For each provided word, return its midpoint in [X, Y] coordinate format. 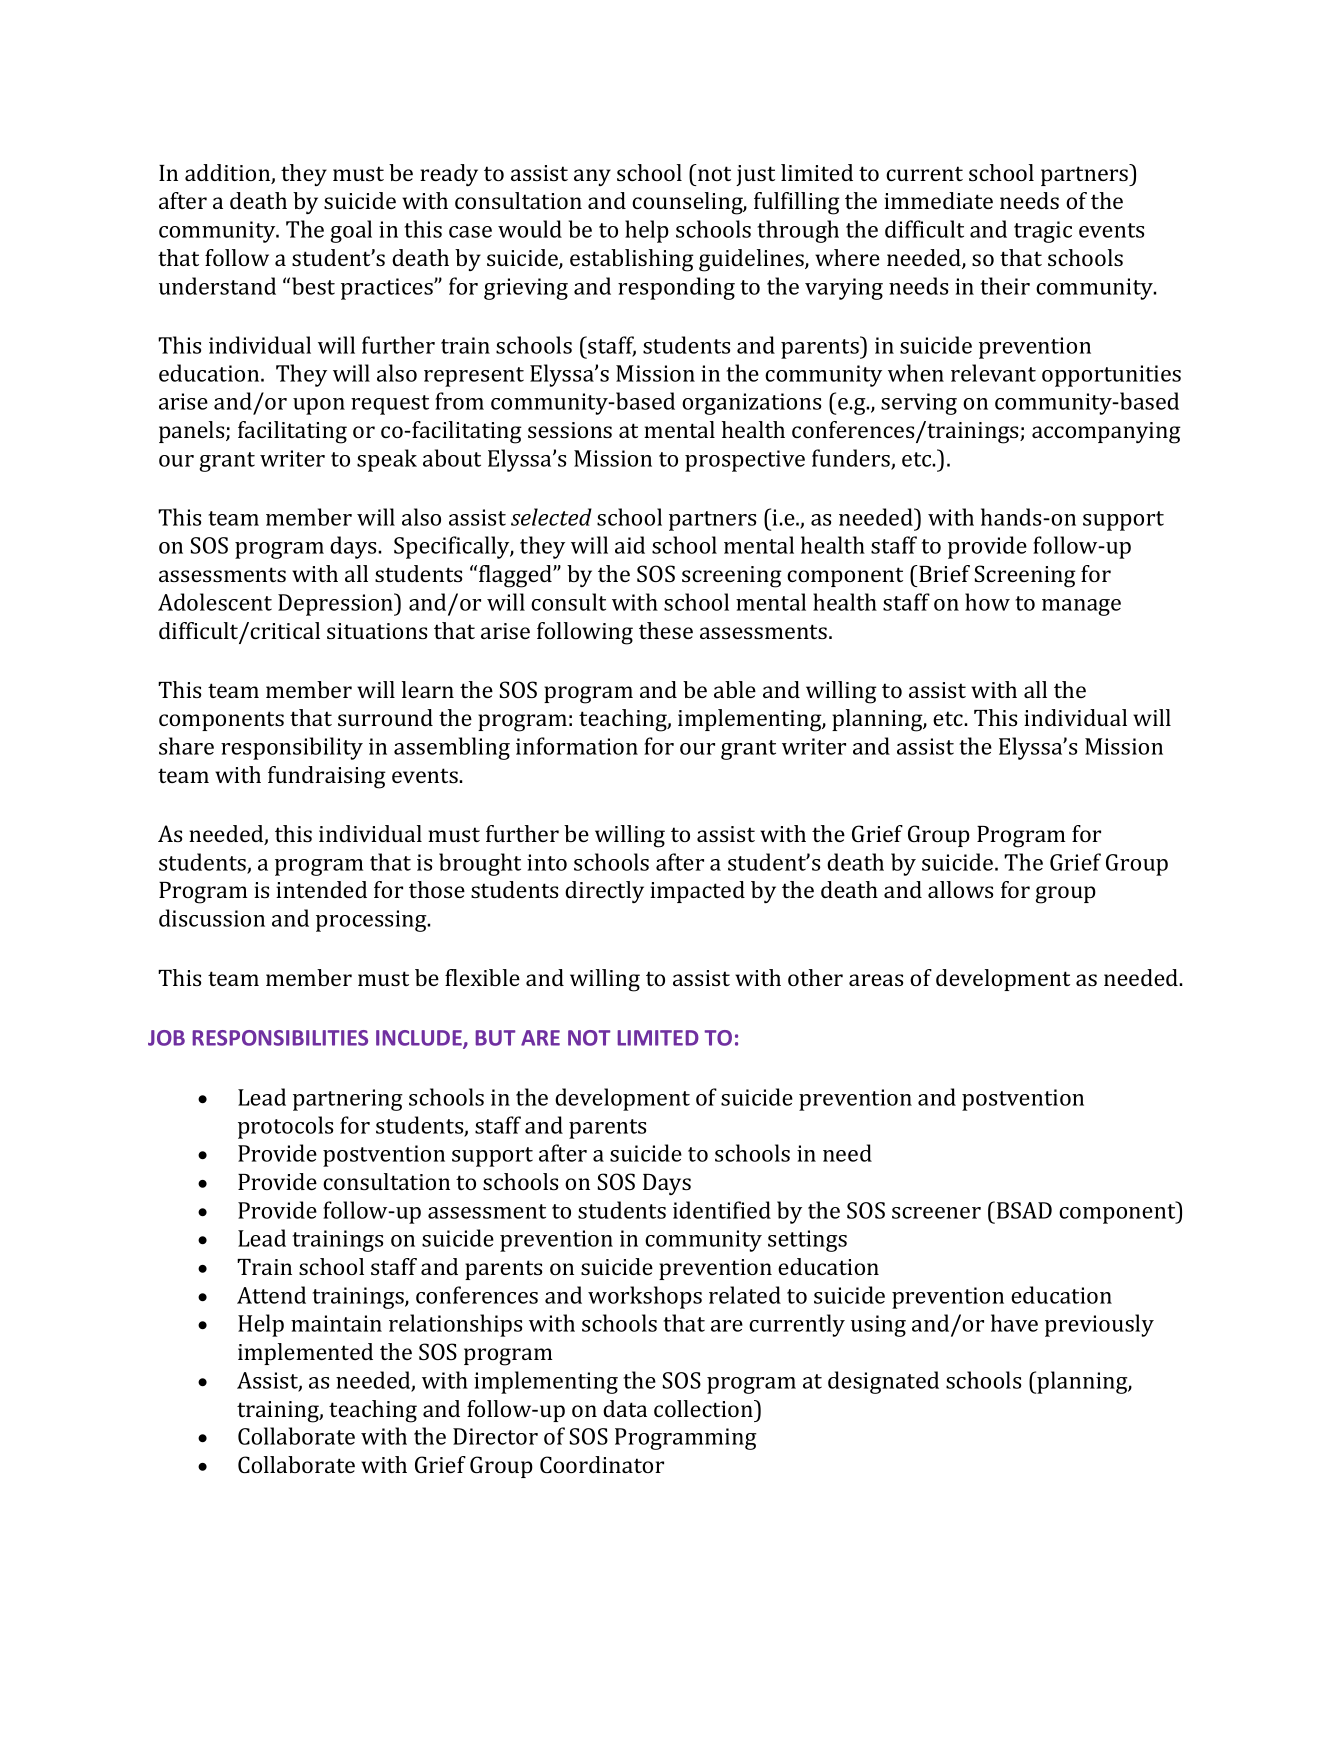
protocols [285, 1127]
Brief [943, 573]
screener [936, 1213]
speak [387, 460]
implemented [305, 1354]
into [547, 862]
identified [722, 1210]
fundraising [327, 777]
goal [351, 231]
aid [630, 545]
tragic [1043, 232]
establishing [632, 260]
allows [960, 889]
